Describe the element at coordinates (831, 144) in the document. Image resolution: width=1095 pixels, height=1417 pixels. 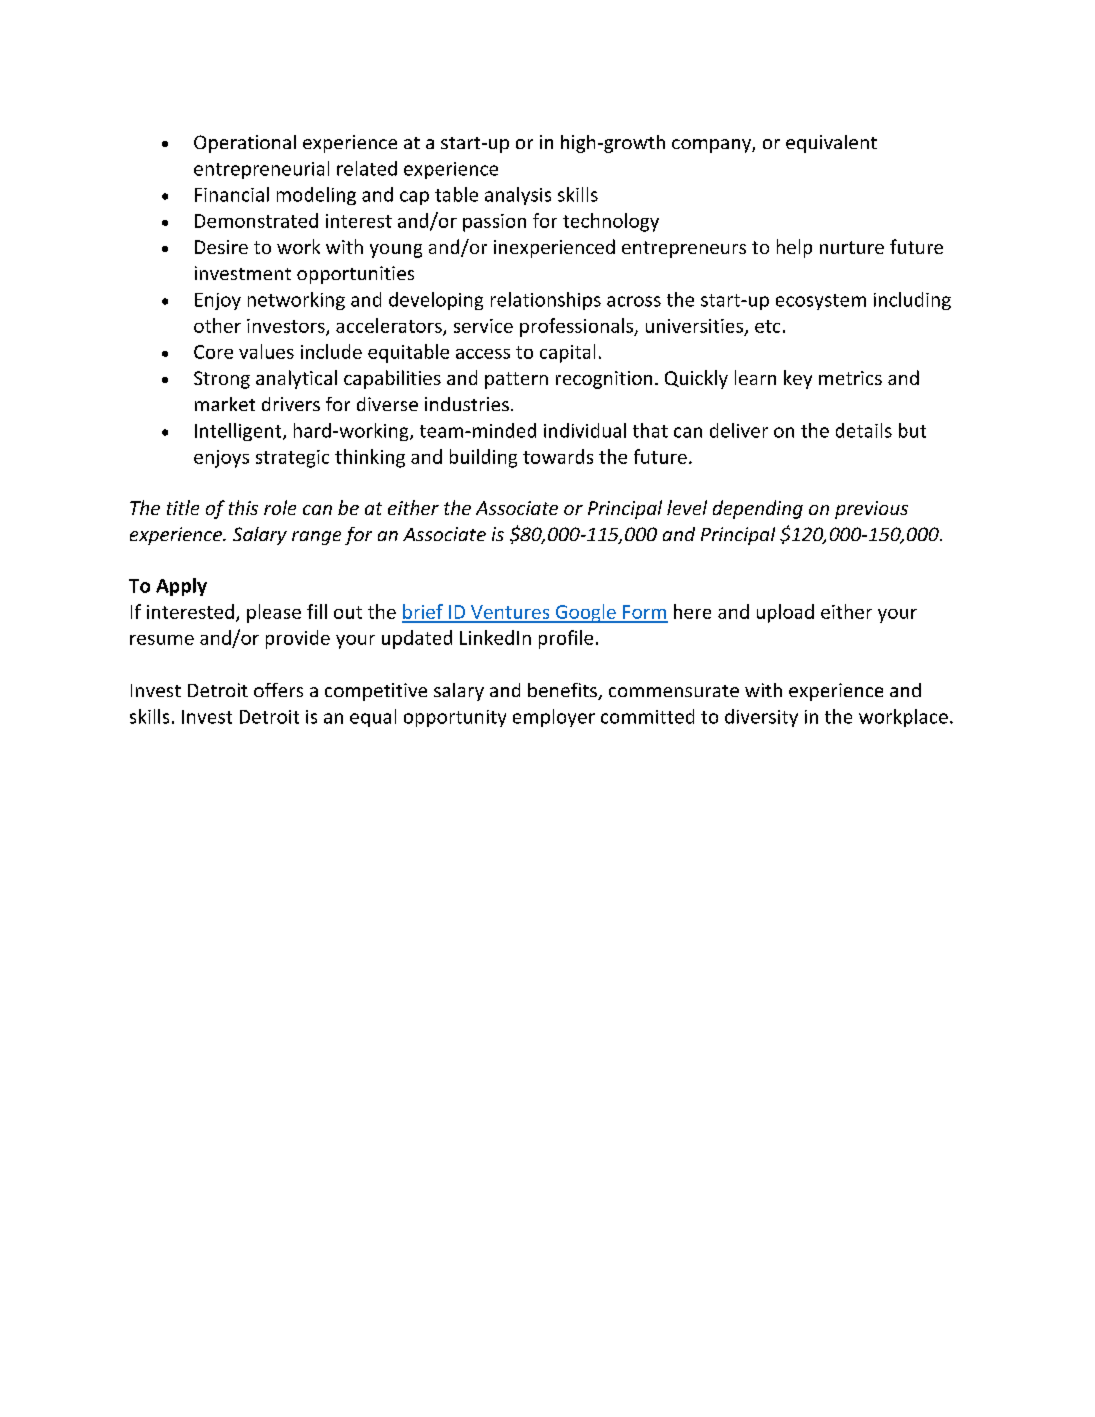
I see `equivalent` at that location.
